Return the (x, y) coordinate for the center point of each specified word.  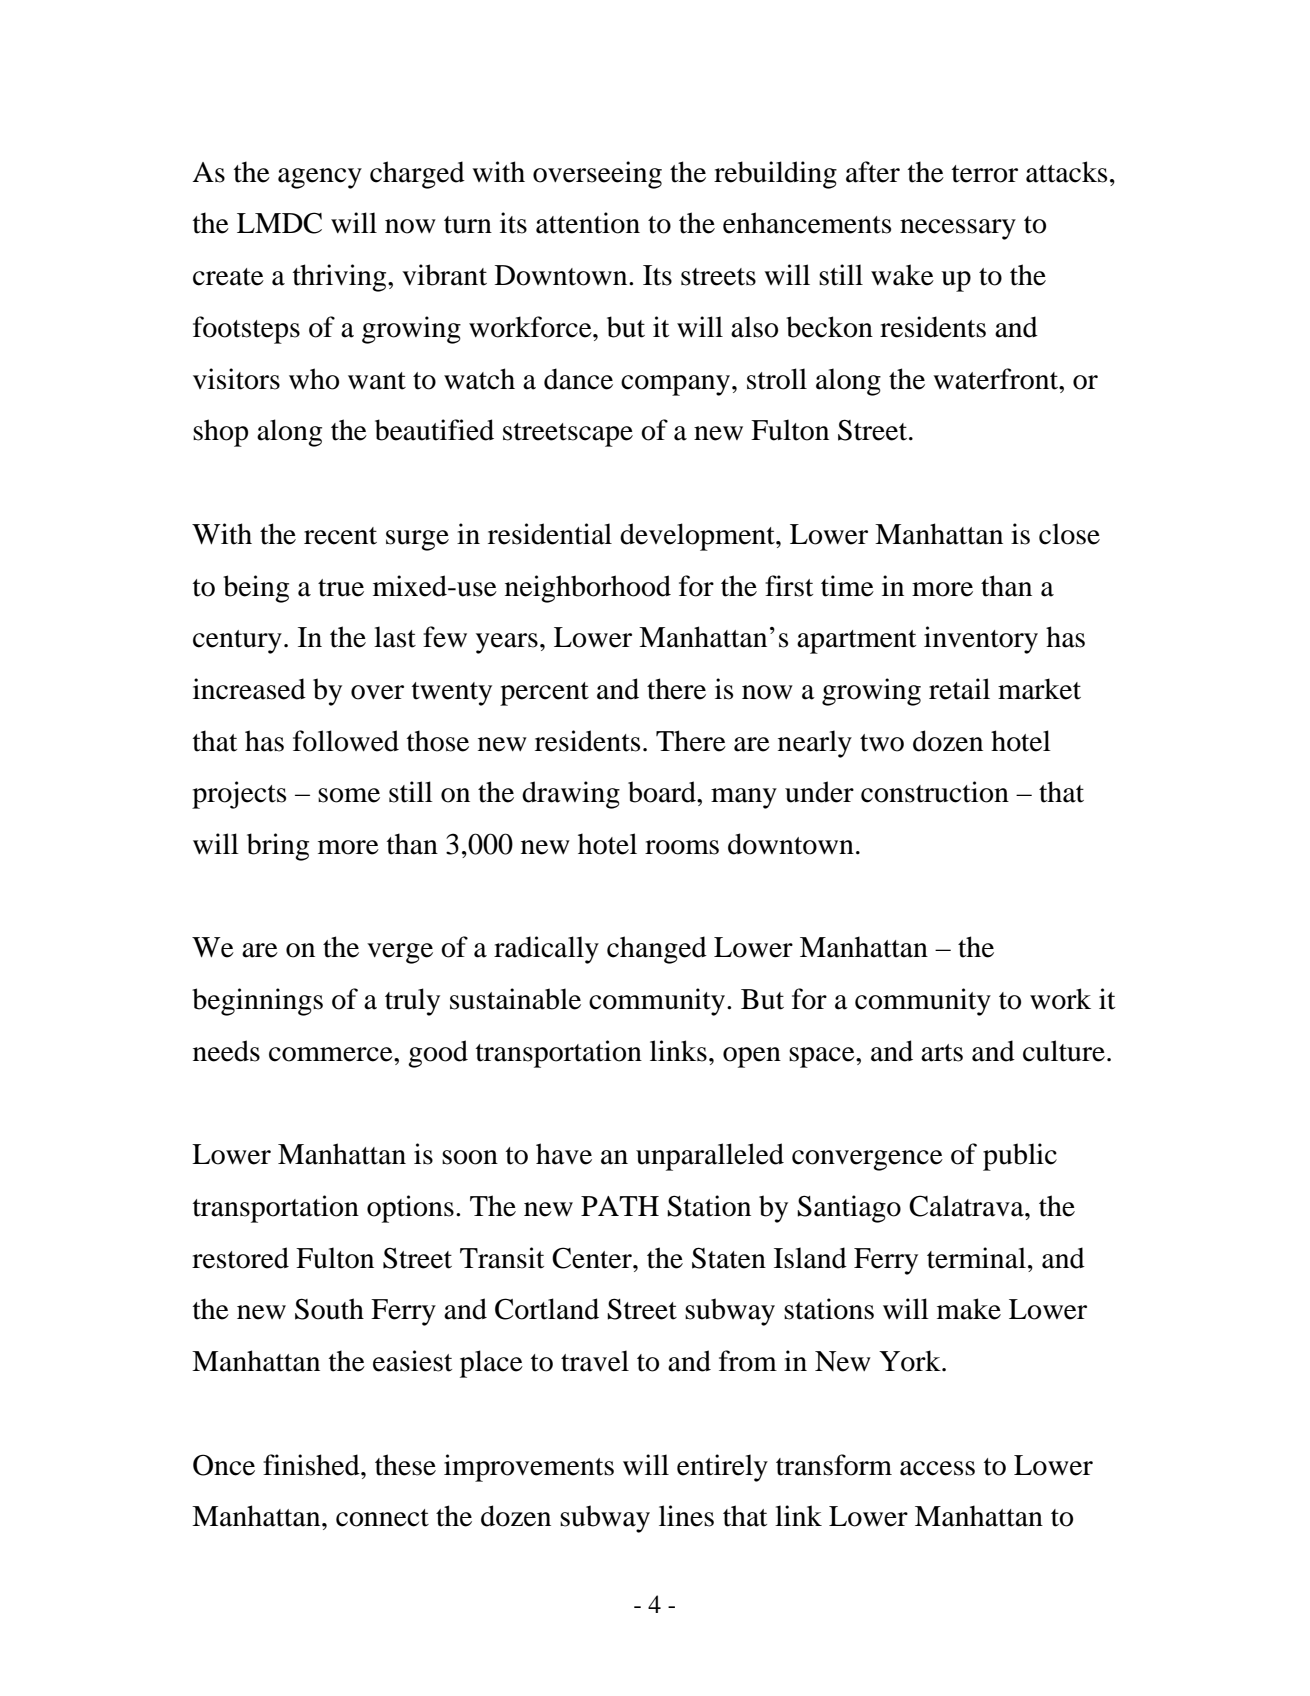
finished (312, 1465)
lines (686, 1516)
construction (935, 792)
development (698, 537)
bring (278, 847)
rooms (682, 847)
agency (320, 178)
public (1020, 1157)
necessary (958, 229)
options (410, 1209)
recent (340, 536)
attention (588, 223)
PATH (620, 1206)
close (1069, 534)
